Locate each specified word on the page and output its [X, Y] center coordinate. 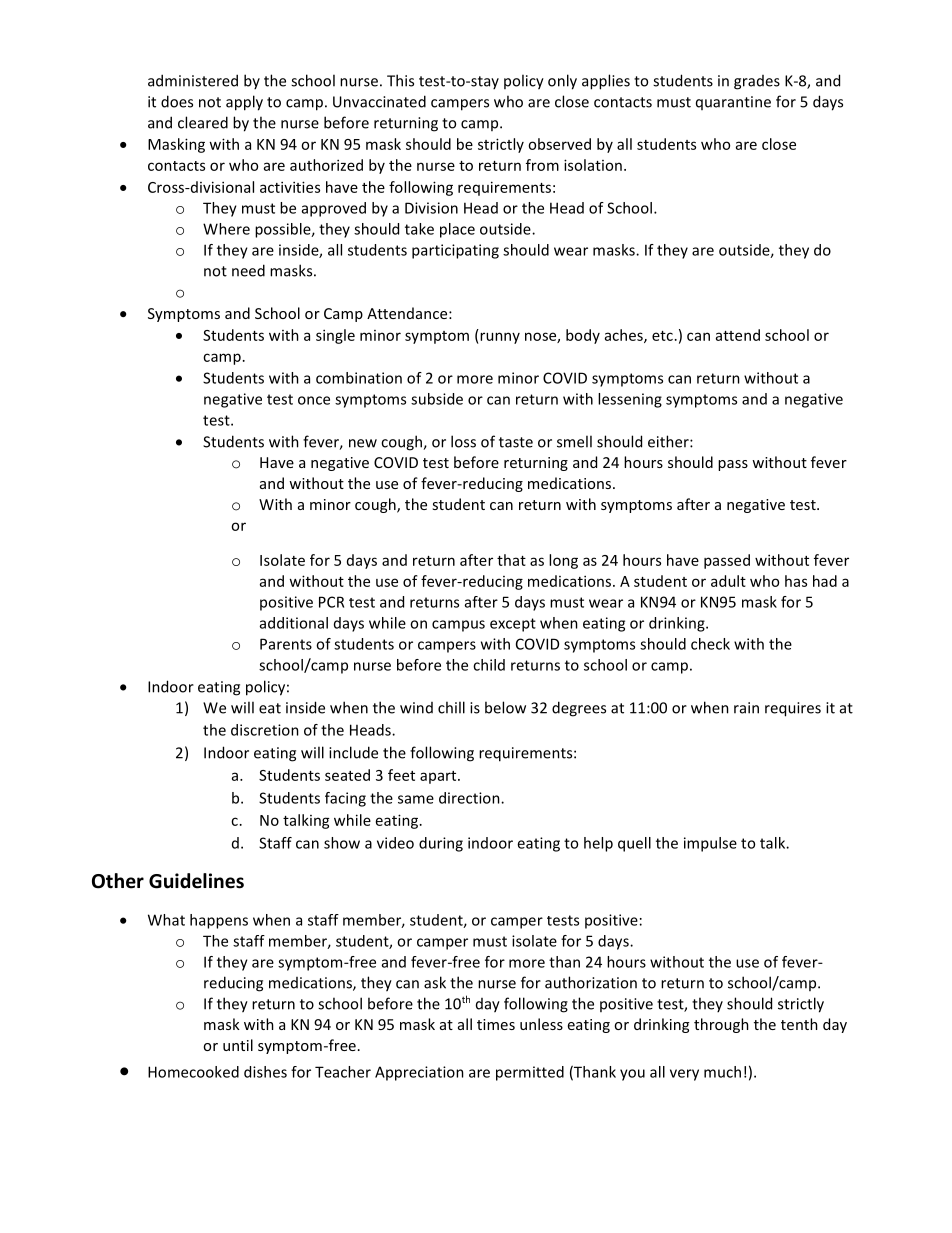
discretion [265, 730]
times [496, 1024]
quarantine [733, 103]
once [314, 400]
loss [463, 441]
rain [746, 708]
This [400, 80]
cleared [203, 122]
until [238, 1045]
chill [451, 707]
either [669, 441]
